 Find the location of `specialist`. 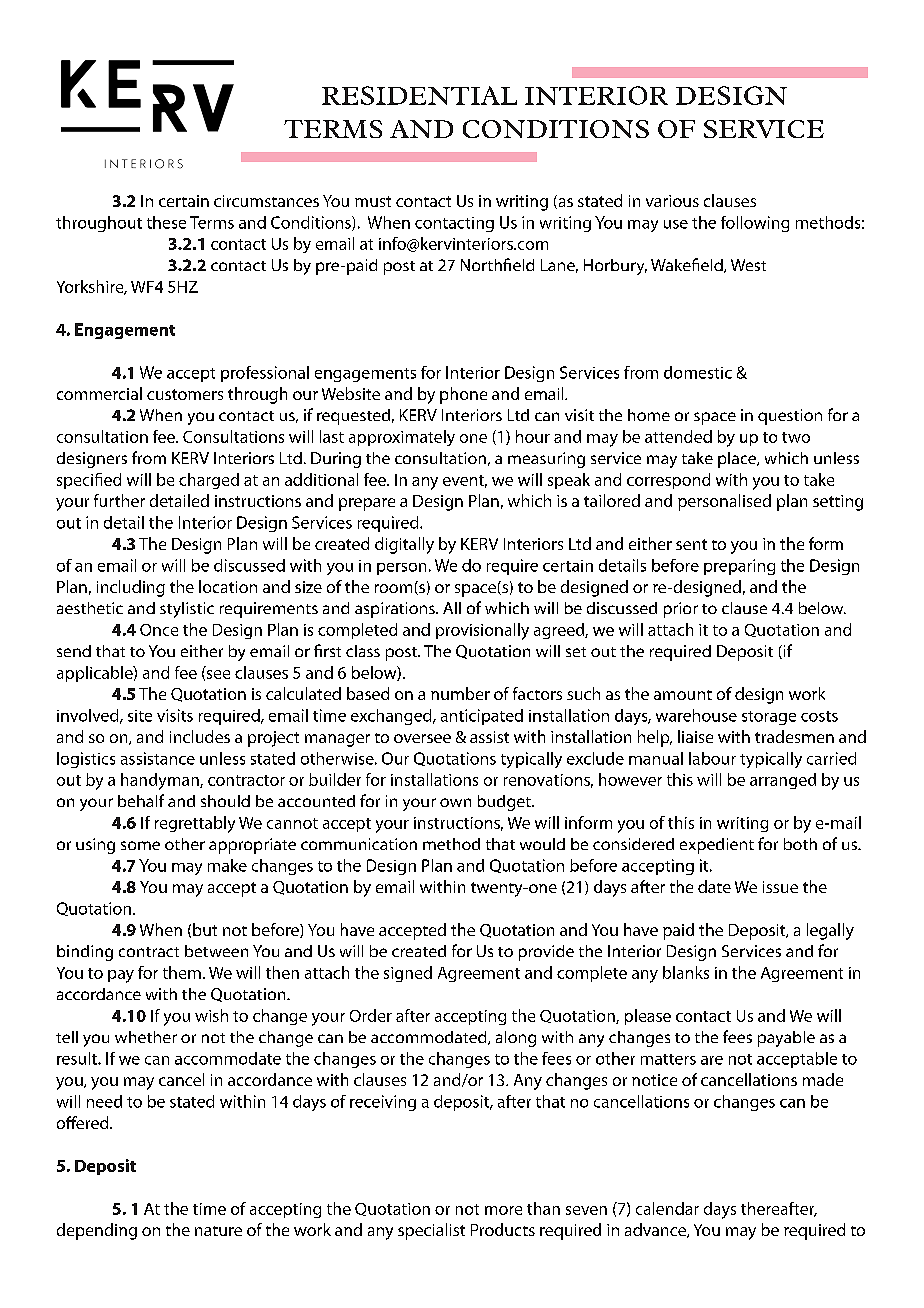

specialist is located at coordinates (431, 1231).
